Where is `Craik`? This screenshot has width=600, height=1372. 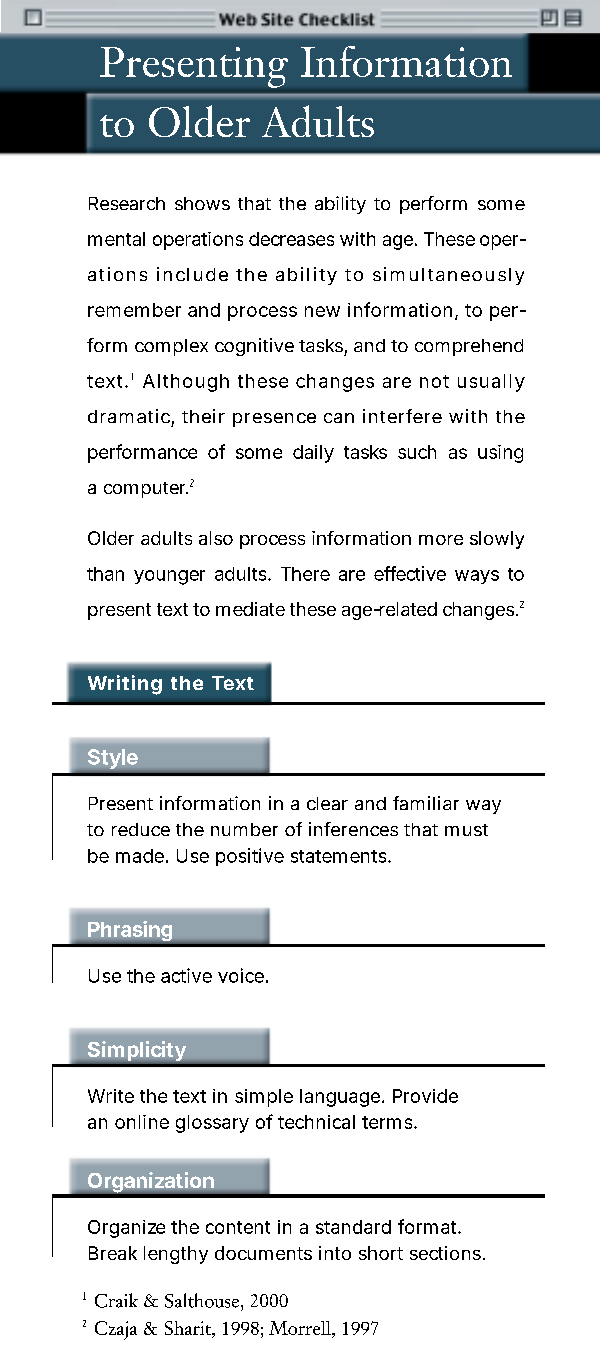 Craik is located at coordinates (116, 1300).
